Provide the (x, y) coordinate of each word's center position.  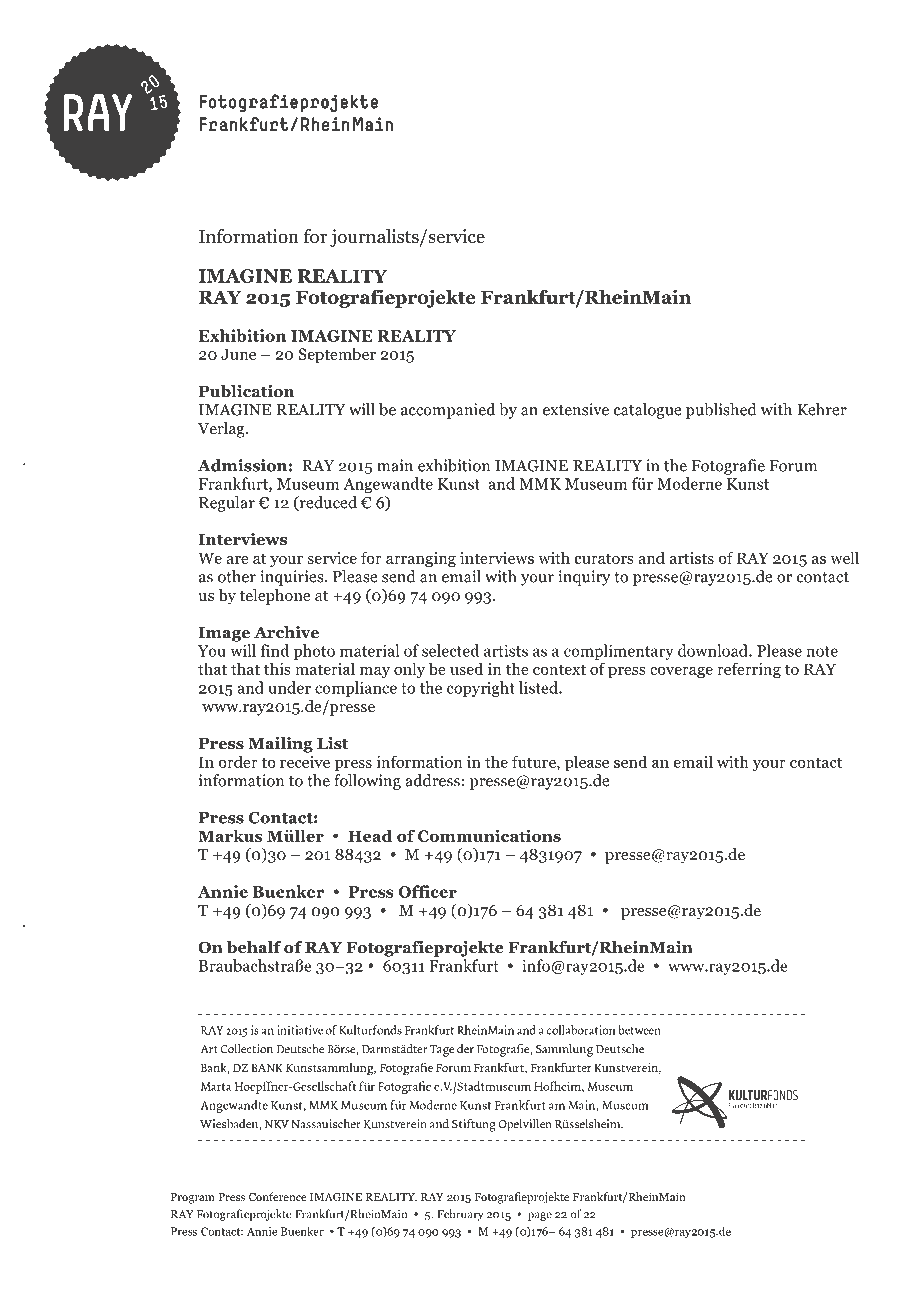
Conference (277, 1196)
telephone (275, 597)
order (238, 761)
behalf (254, 947)
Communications (489, 835)
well (844, 557)
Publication (246, 391)
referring (749, 670)
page (540, 1216)
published (721, 411)
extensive (576, 409)
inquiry (584, 578)
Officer (428, 891)
